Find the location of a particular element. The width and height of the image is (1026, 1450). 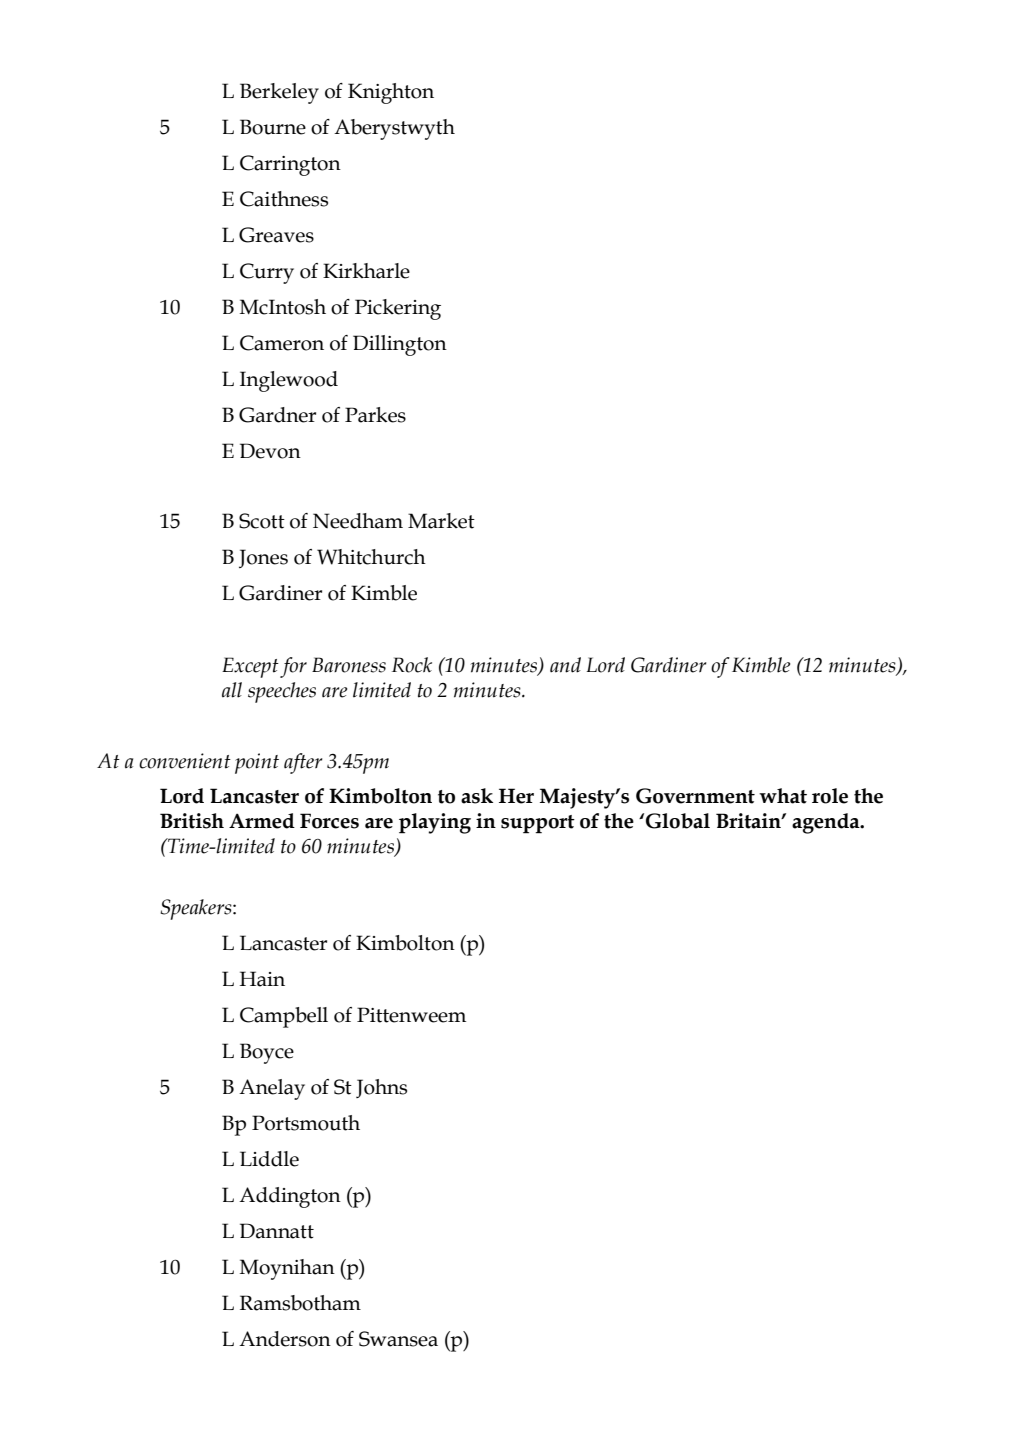

Swansea is located at coordinates (398, 1339).
